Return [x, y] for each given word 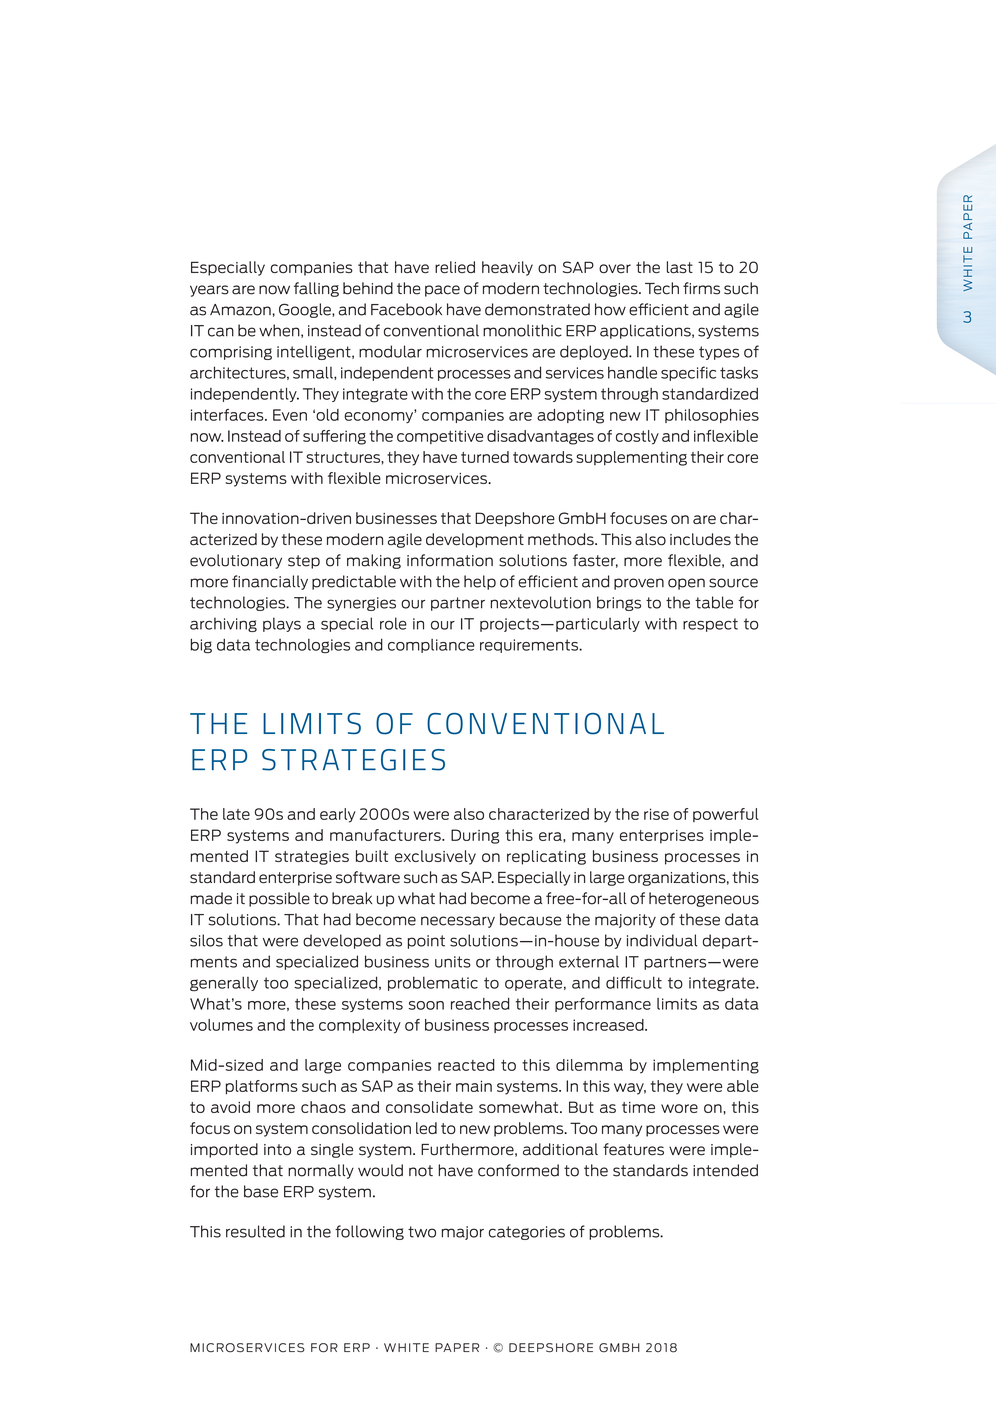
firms [701, 288]
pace [442, 291]
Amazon [240, 310]
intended [725, 1170]
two [422, 1232]
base [261, 1191]
